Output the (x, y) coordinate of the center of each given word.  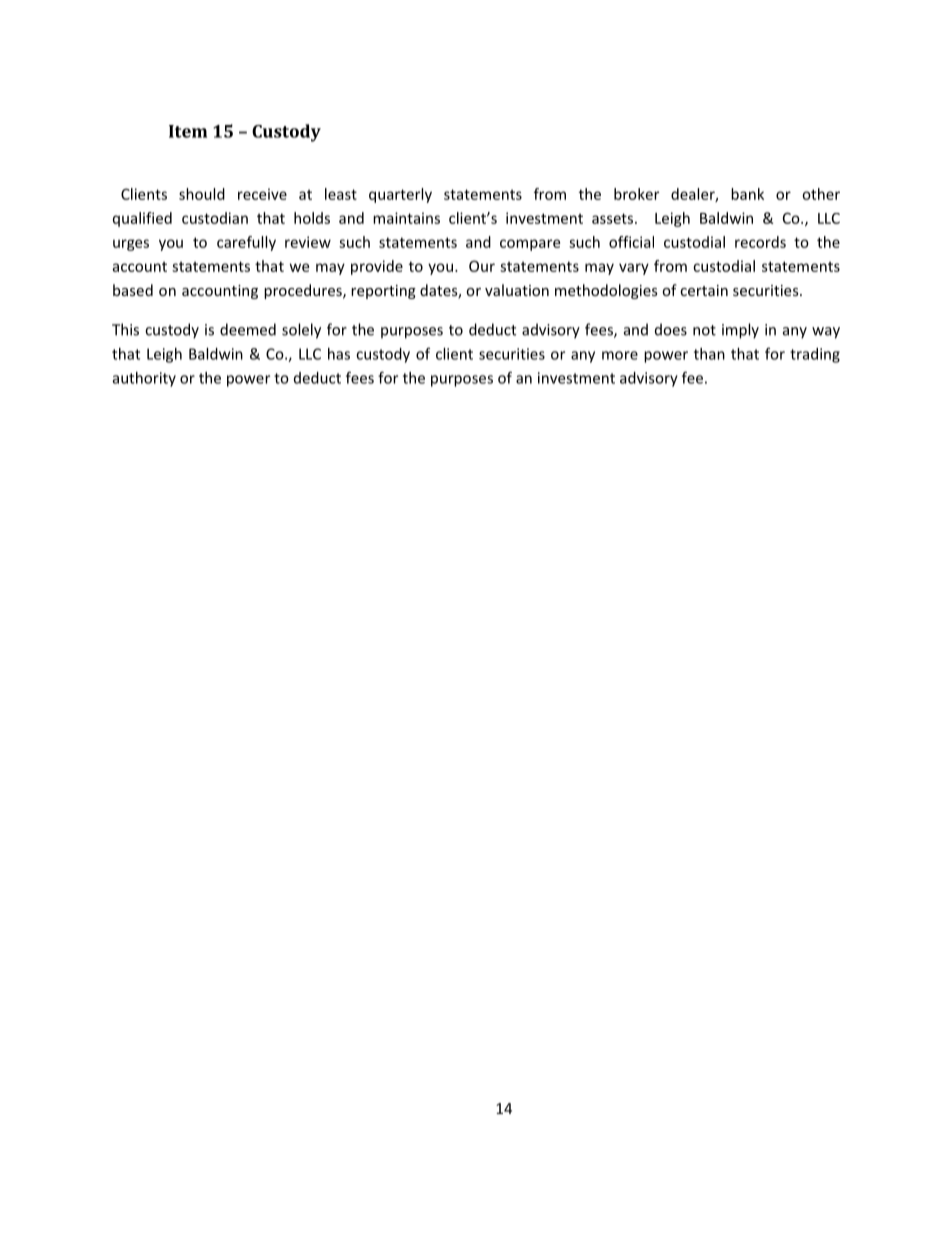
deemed (248, 329)
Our (482, 266)
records (760, 242)
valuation (517, 290)
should (202, 194)
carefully (246, 243)
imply (740, 331)
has (339, 354)
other (821, 194)
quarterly (400, 195)
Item (188, 131)
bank (747, 194)
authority (144, 379)
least (341, 194)
